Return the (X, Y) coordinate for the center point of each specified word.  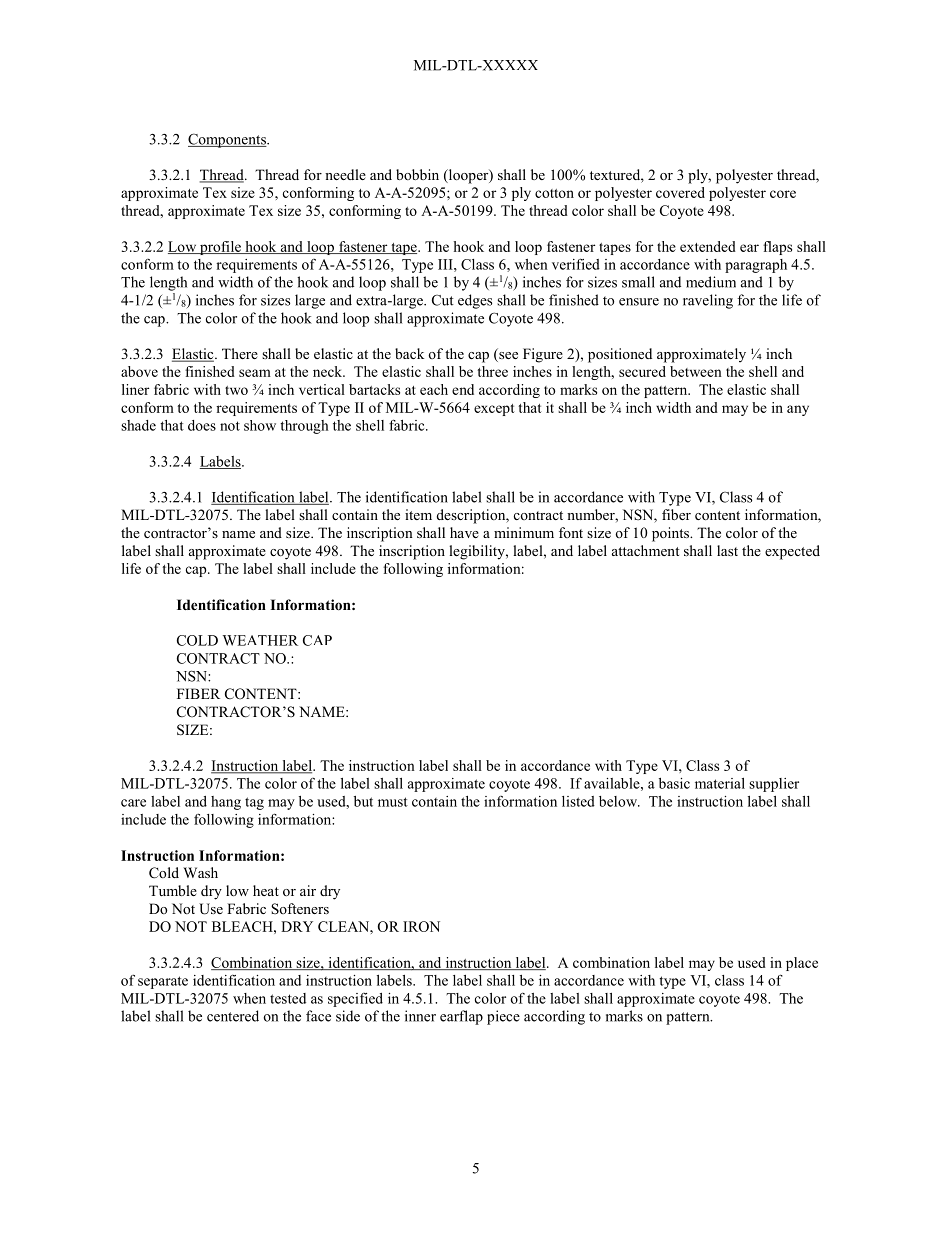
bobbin (417, 174)
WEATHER (260, 640)
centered (233, 1016)
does (202, 425)
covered (680, 192)
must (393, 802)
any (798, 410)
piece (503, 1017)
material (720, 783)
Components (228, 140)
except (494, 410)
